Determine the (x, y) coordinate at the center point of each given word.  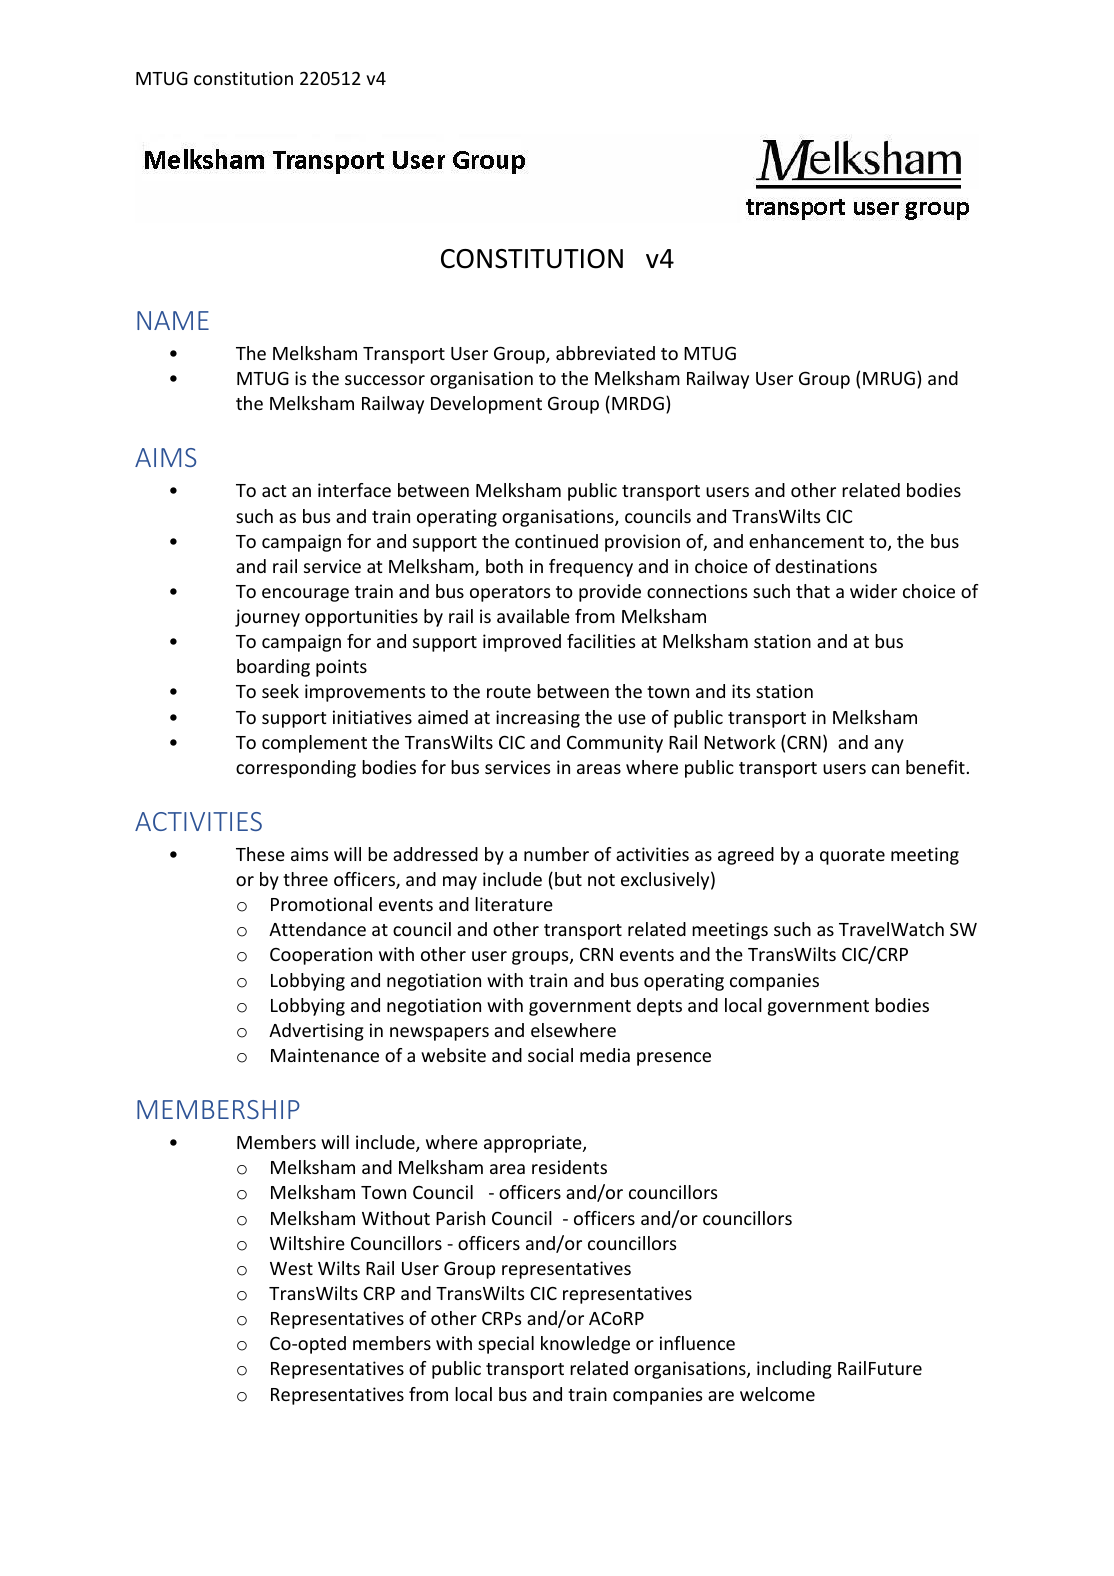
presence (674, 1059)
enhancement (806, 541)
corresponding (296, 769)
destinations (826, 566)
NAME (173, 320)
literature (514, 904)
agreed (746, 856)
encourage (305, 595)
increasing (538, 719)
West (291, 1268)
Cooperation (321, 956)
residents (569, 1167)
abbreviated (605, 353)
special (506, 1345)
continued (556, 541)
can (885, 769)
